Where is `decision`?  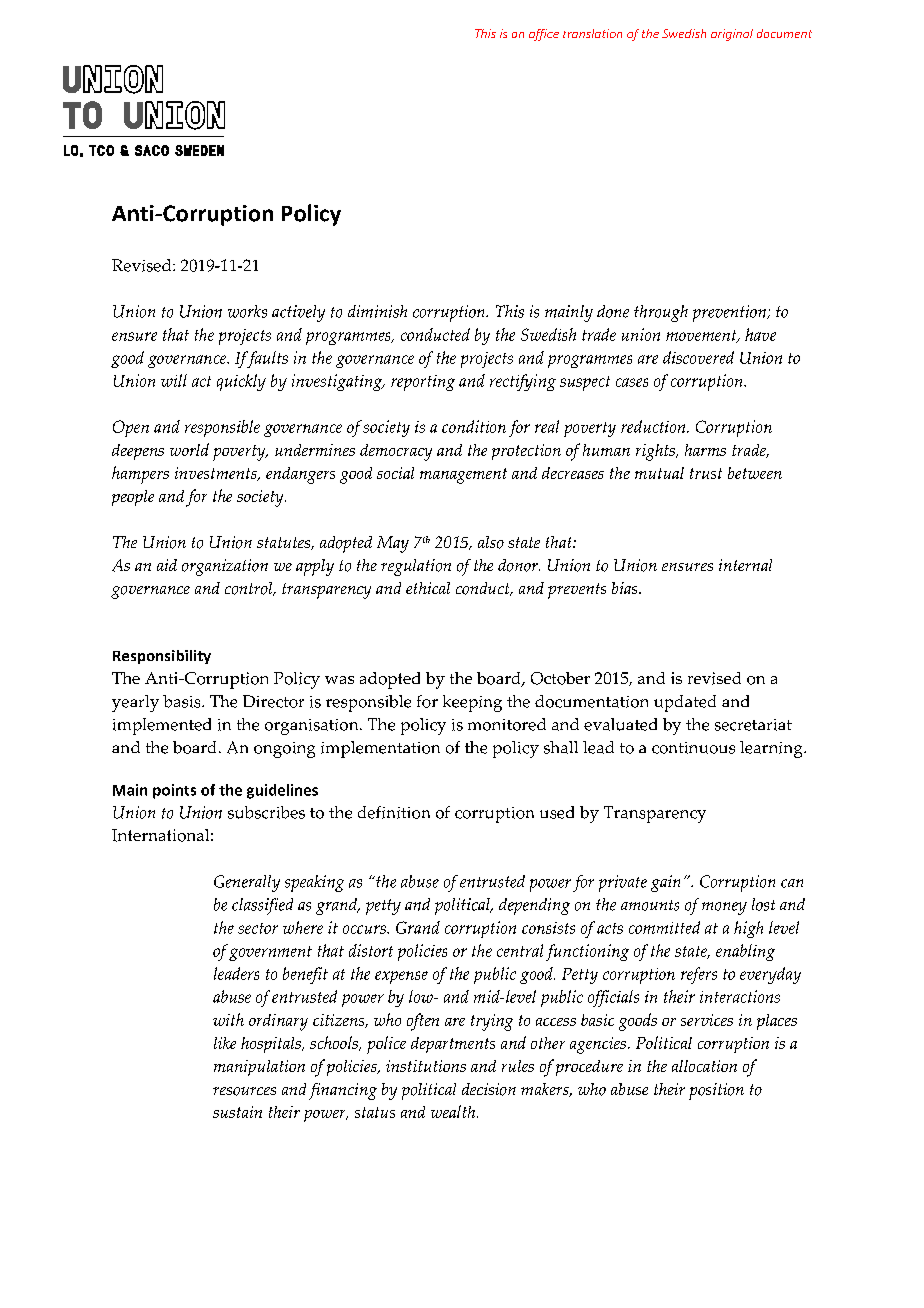 decision is located at coordinates (489, 1089).
